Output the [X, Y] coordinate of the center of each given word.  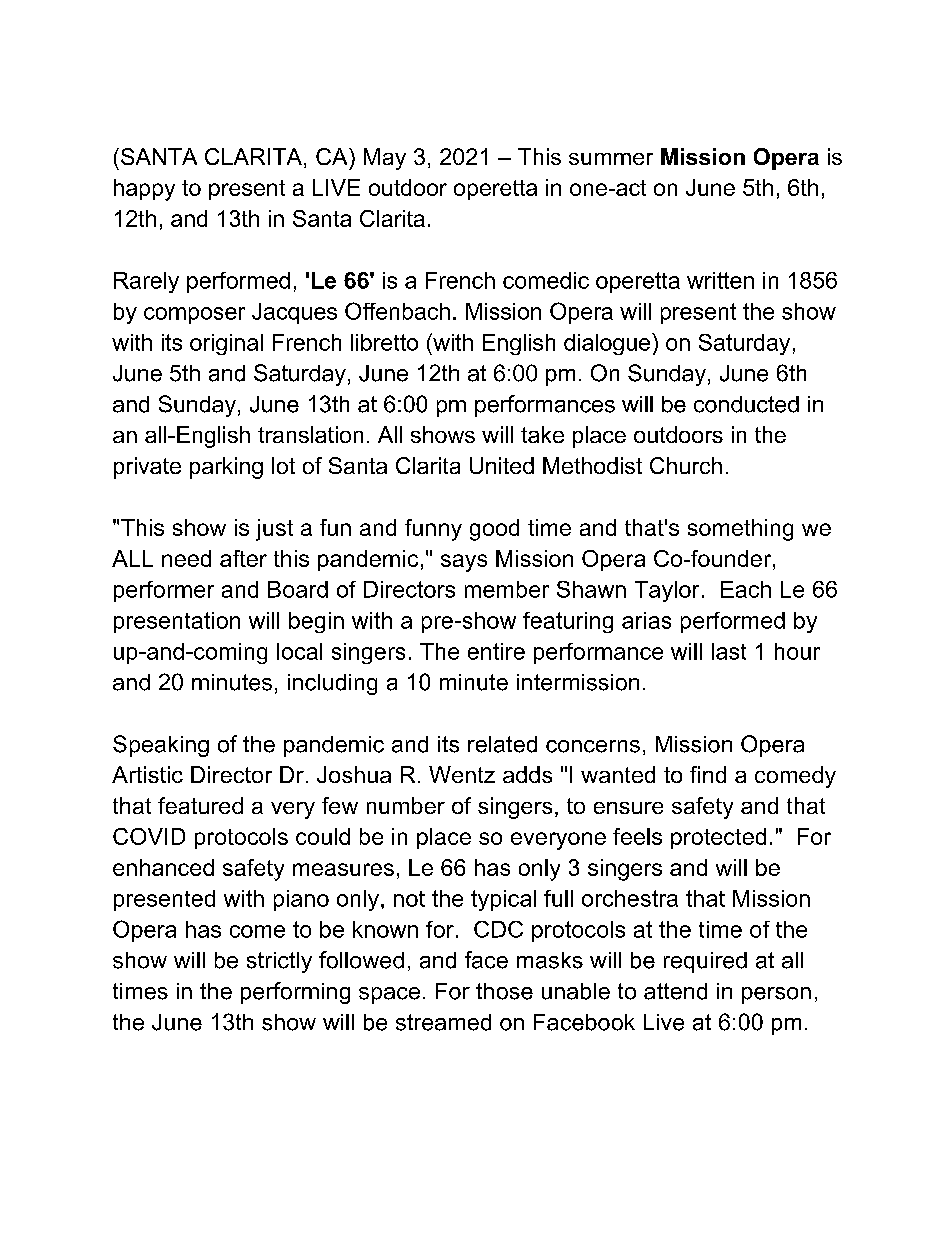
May [385, 159]
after [243, 558]
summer [611, 159]
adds [527, 774]
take [542, 434]
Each [746, 589]
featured [200, 805]
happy [144, 190]
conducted [746, 404]
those [504, 991]
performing [295, 993]
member [507, 589]
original [226, 344]
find [708, 774]
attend [675, 991]
